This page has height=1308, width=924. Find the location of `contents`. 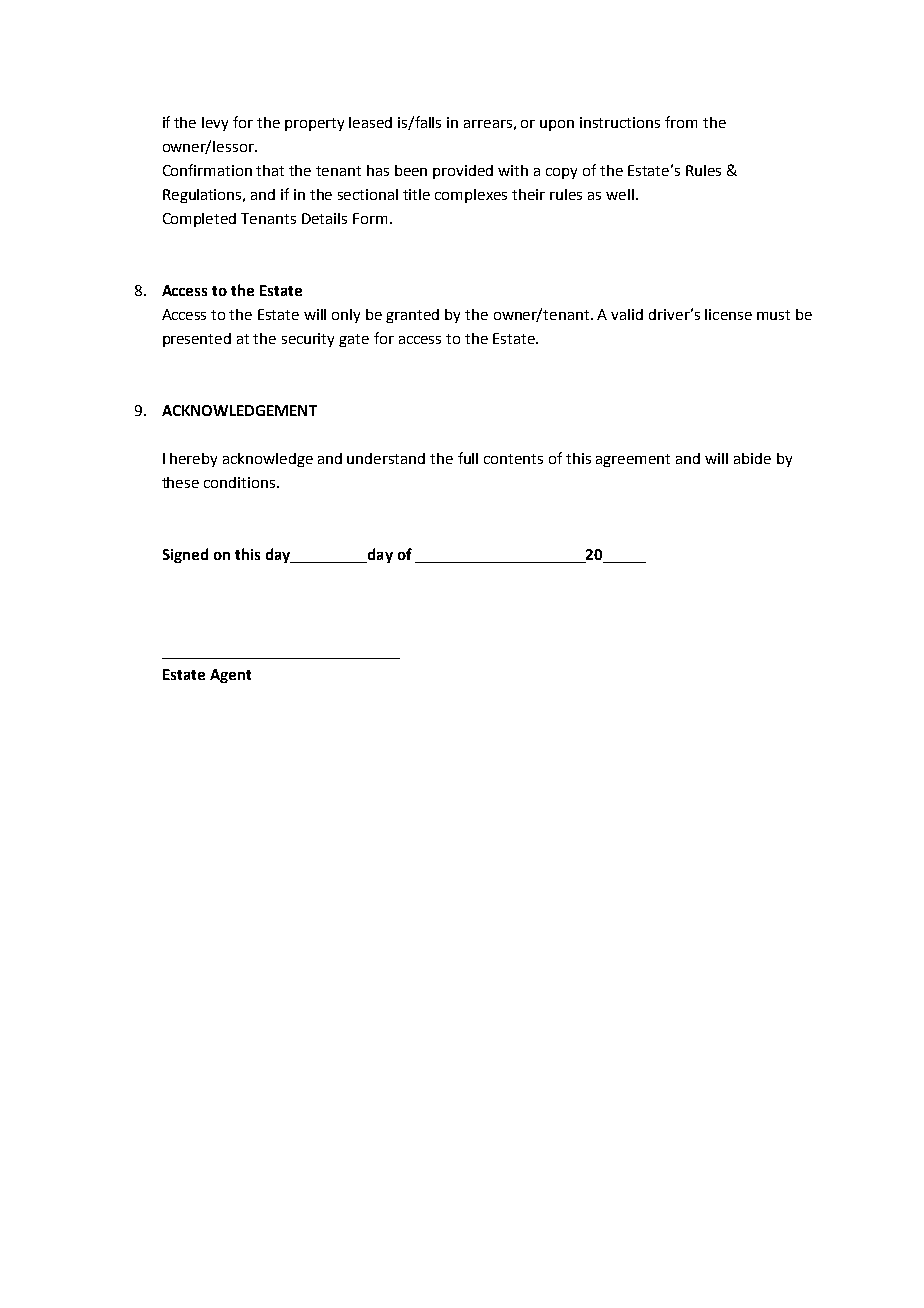

contents is located at coordinates (513, 459).
